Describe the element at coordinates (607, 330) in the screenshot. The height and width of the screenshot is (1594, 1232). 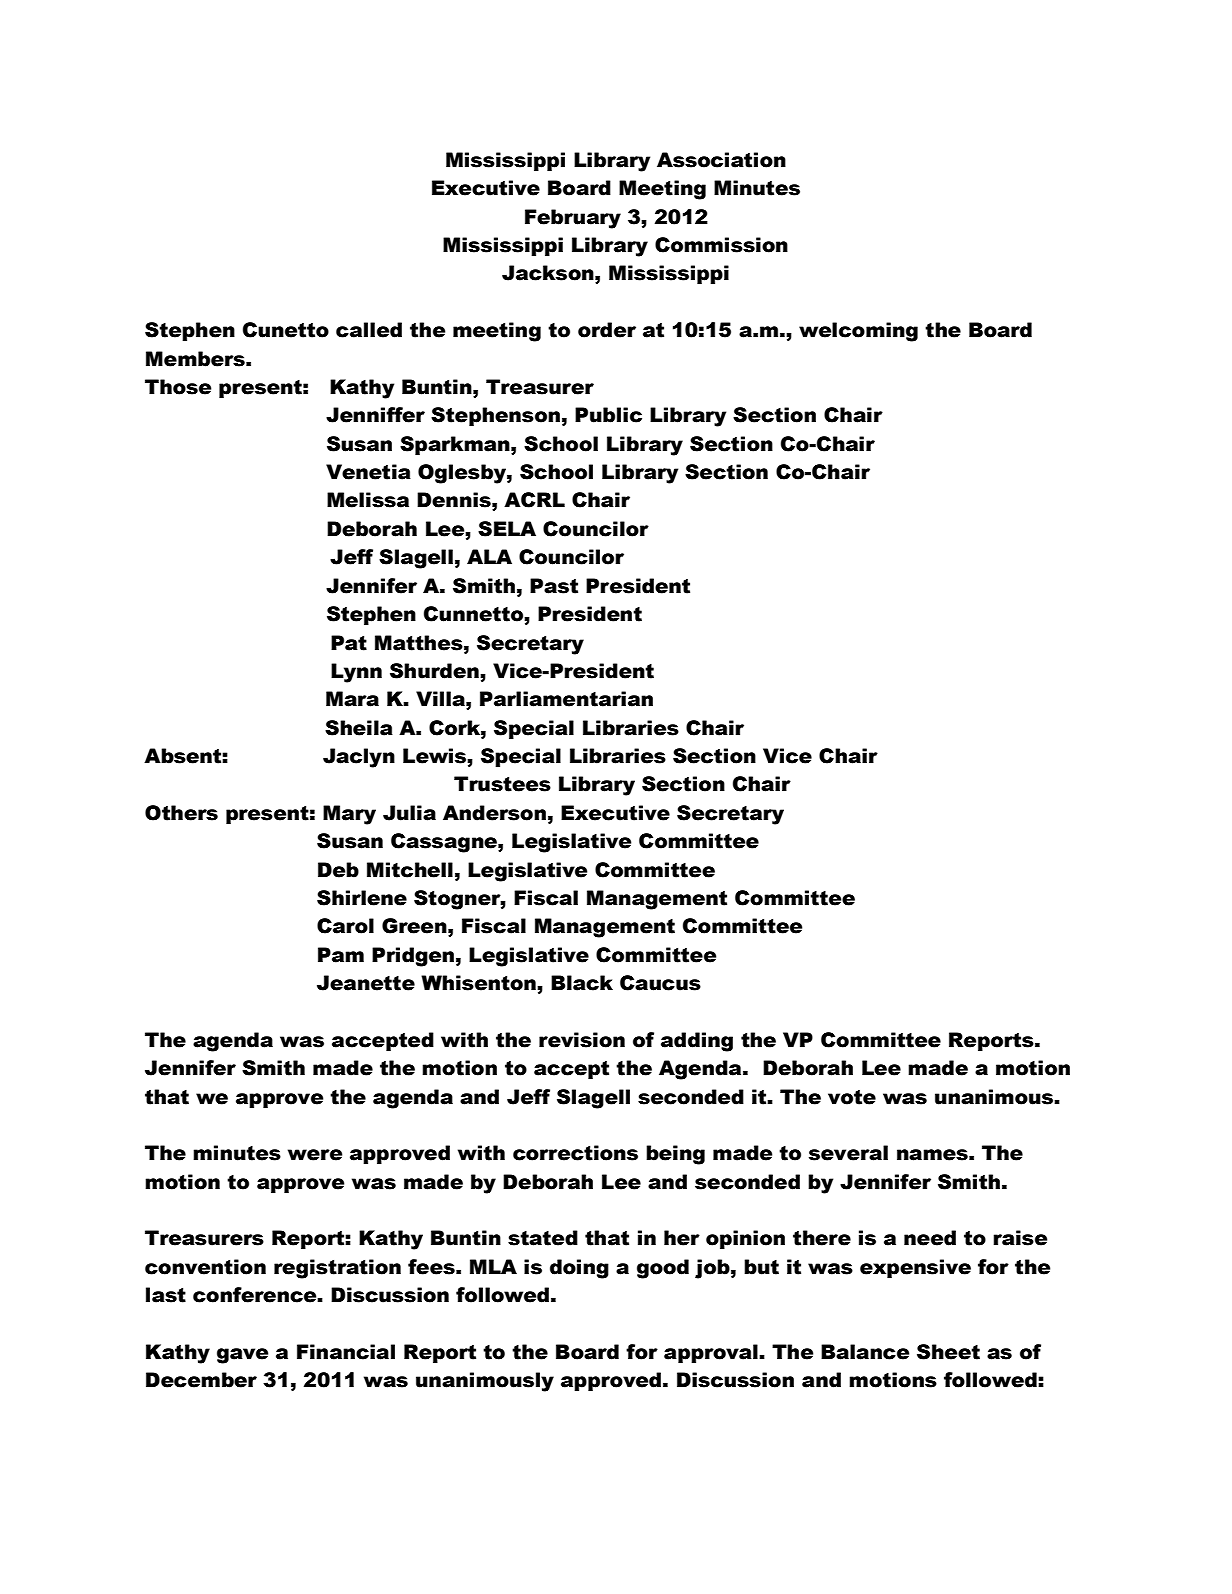
I see `order` at that location.
